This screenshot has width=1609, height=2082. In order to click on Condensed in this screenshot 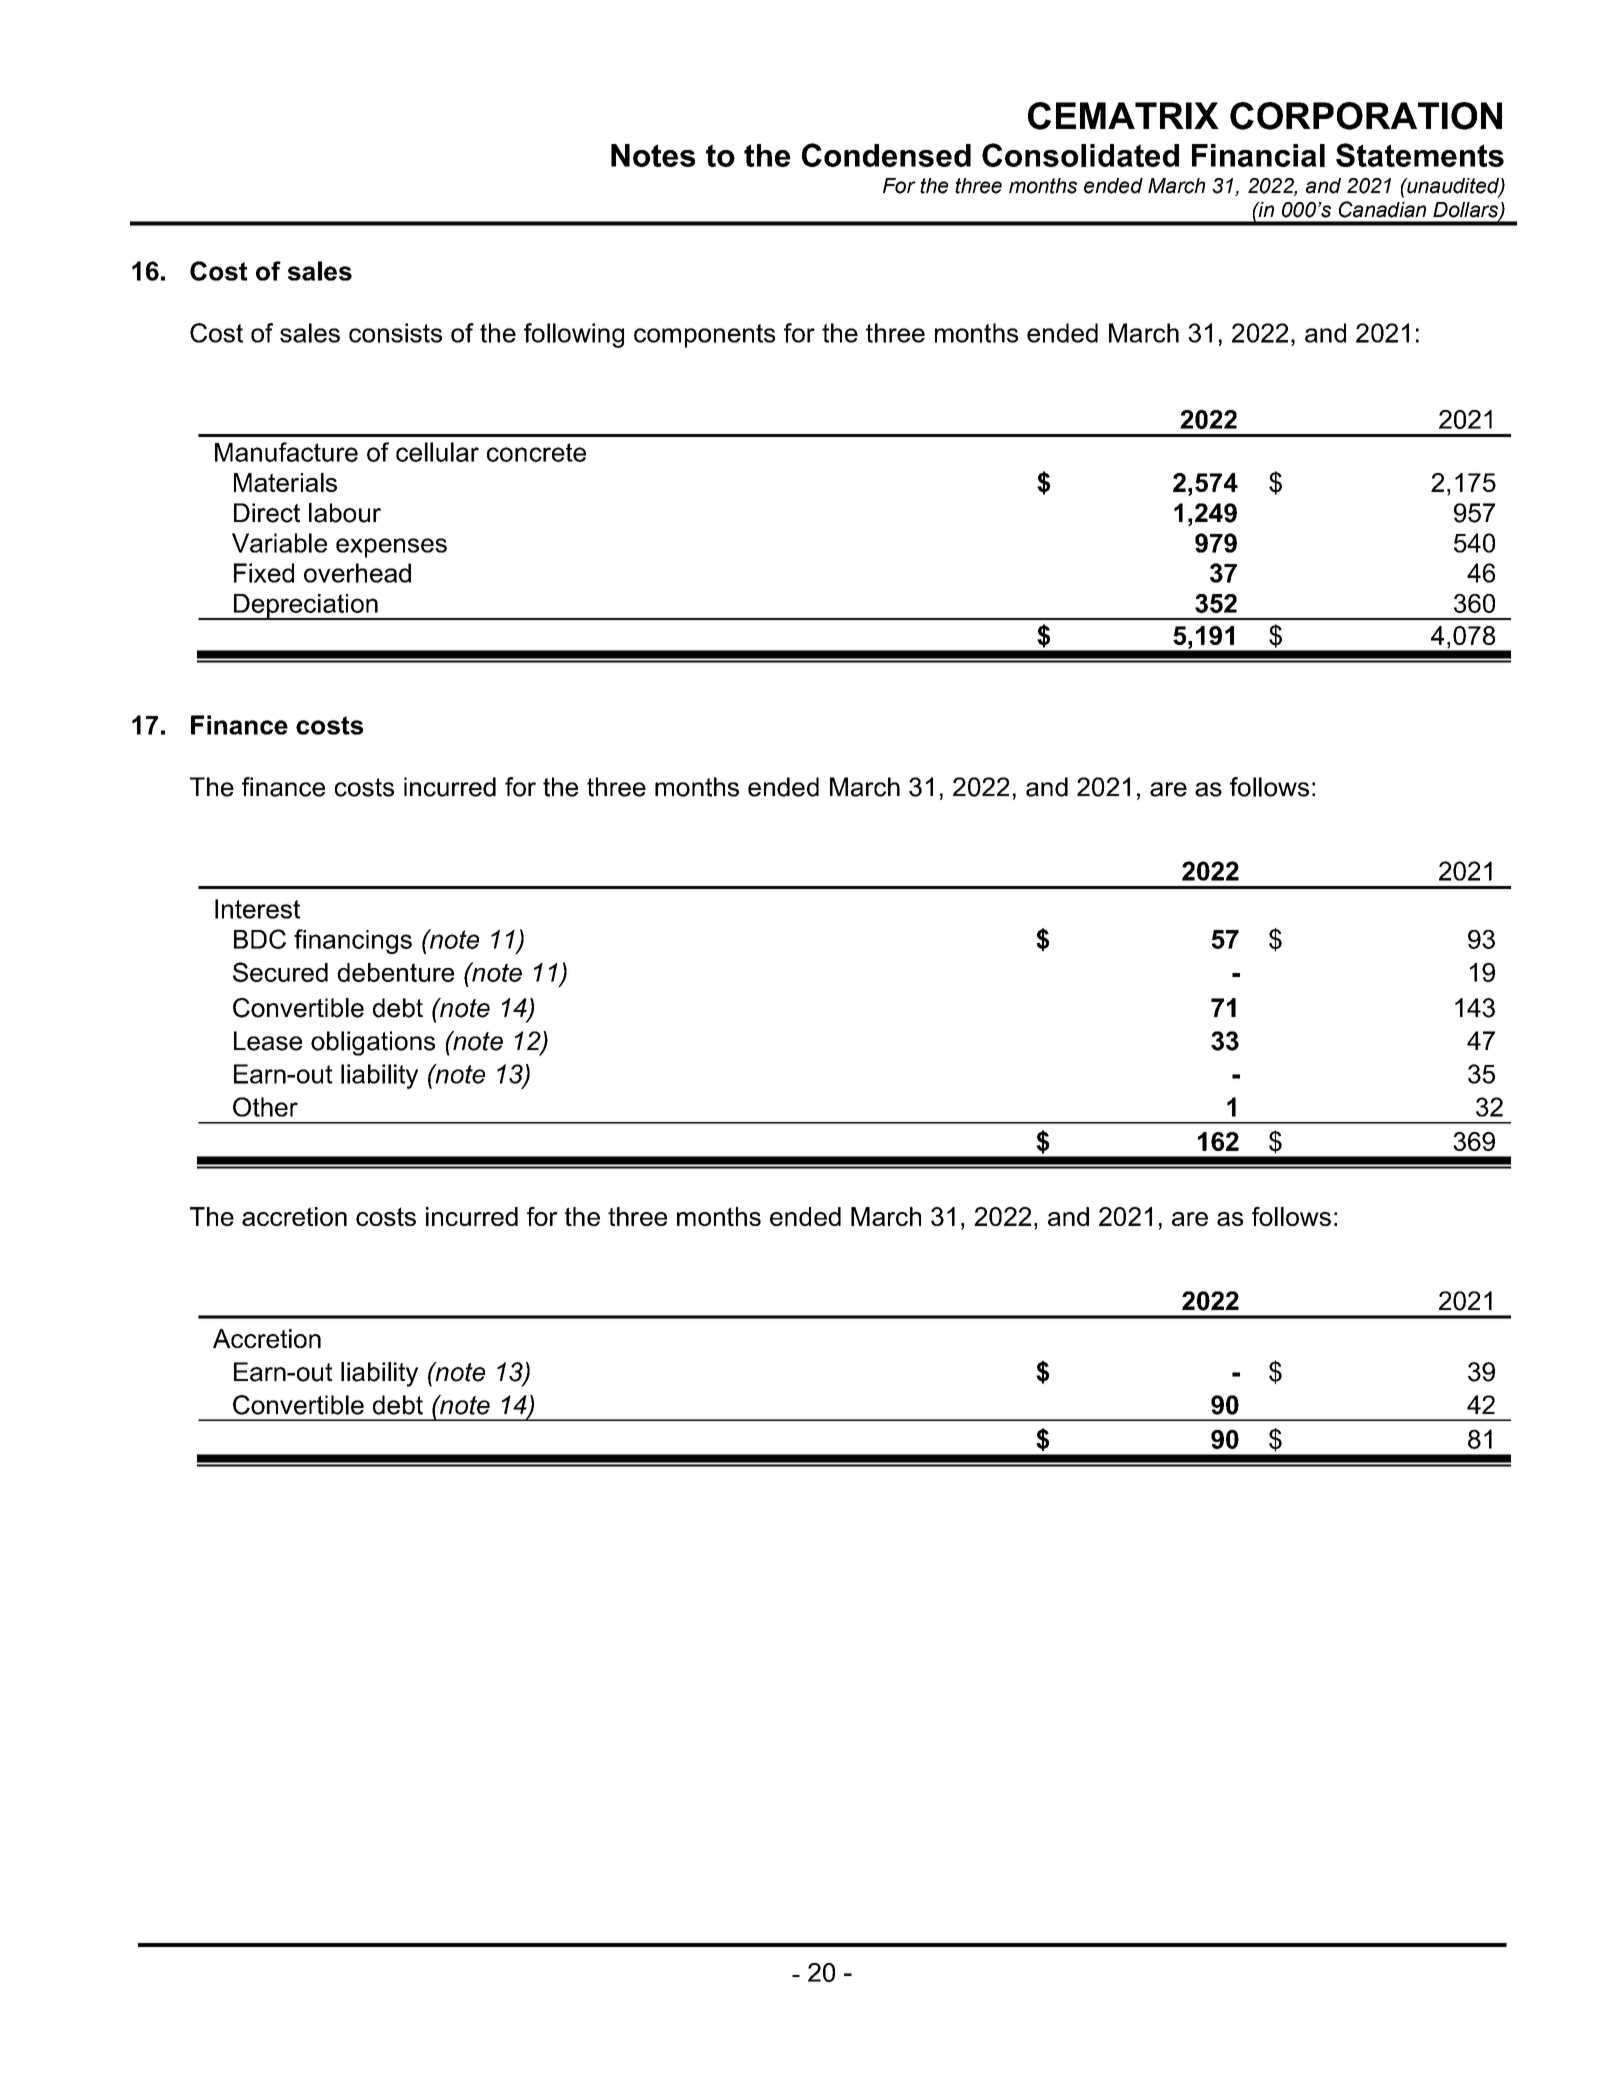, I will do `click(886, 155)`.
